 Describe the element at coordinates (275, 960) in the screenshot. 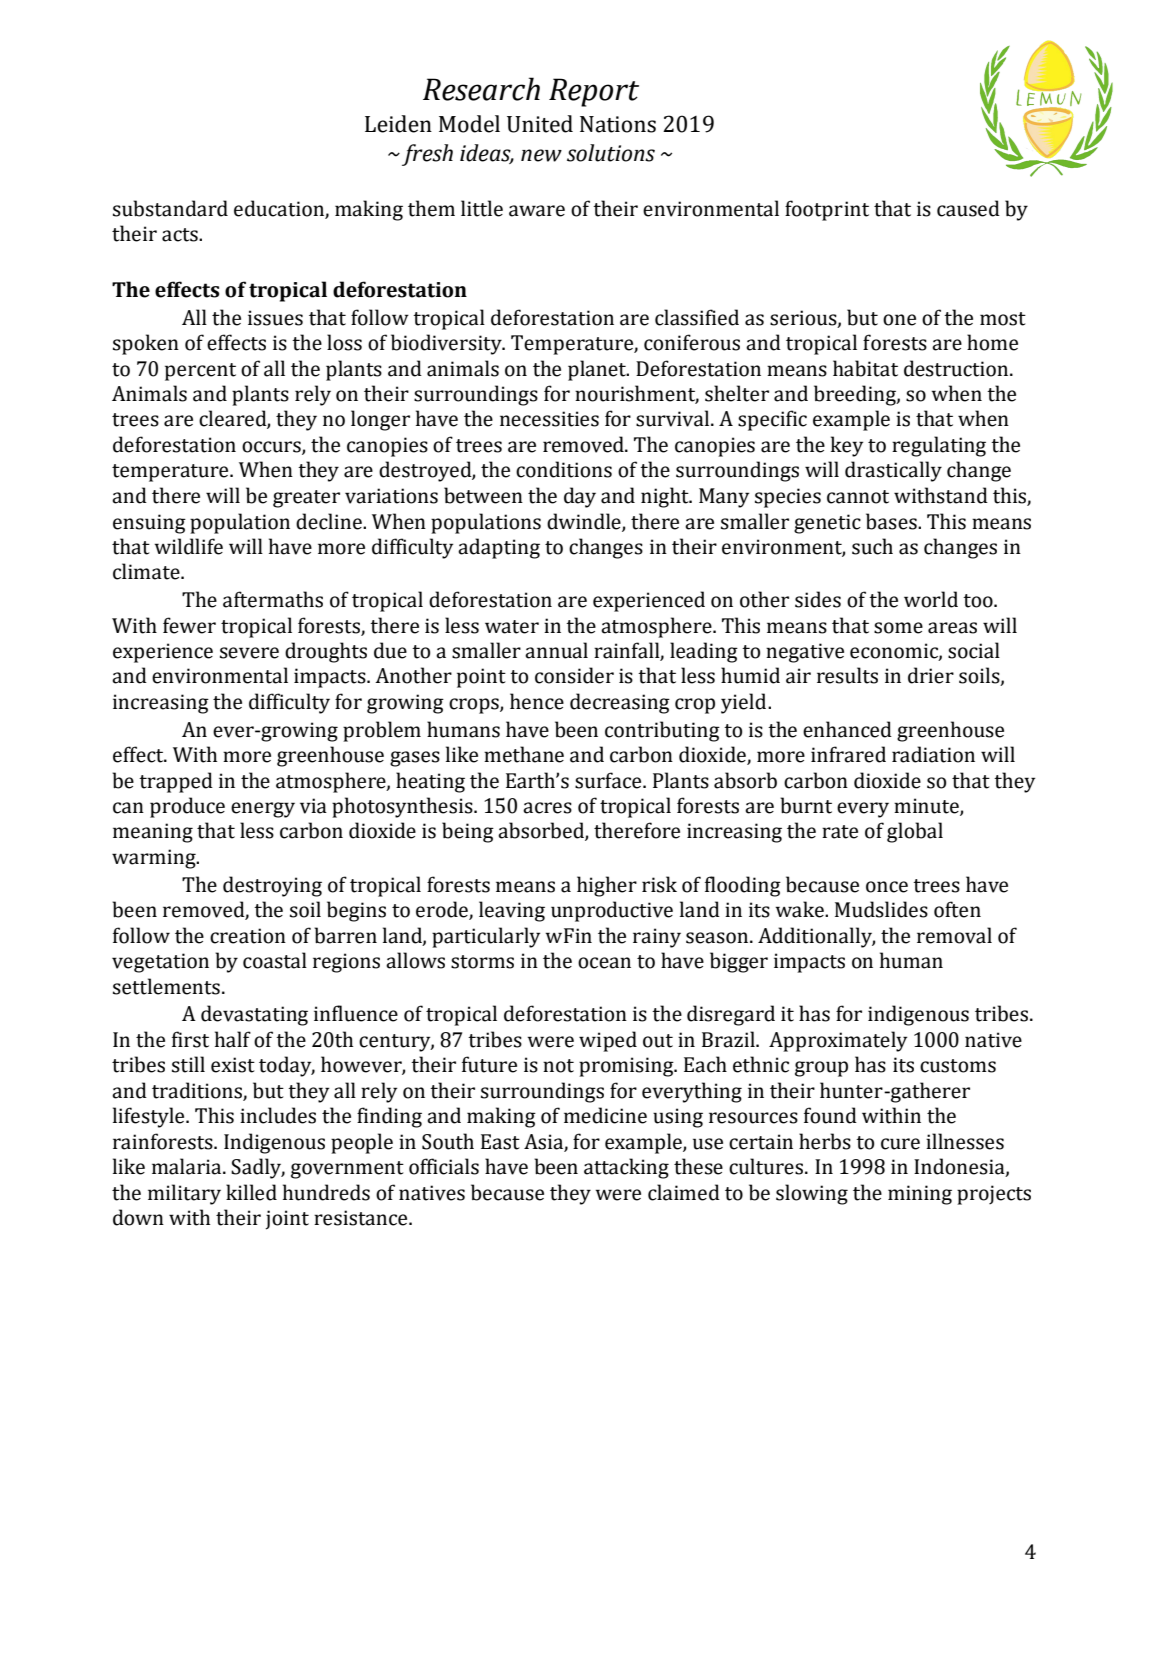

I see `coastal` at that location.
